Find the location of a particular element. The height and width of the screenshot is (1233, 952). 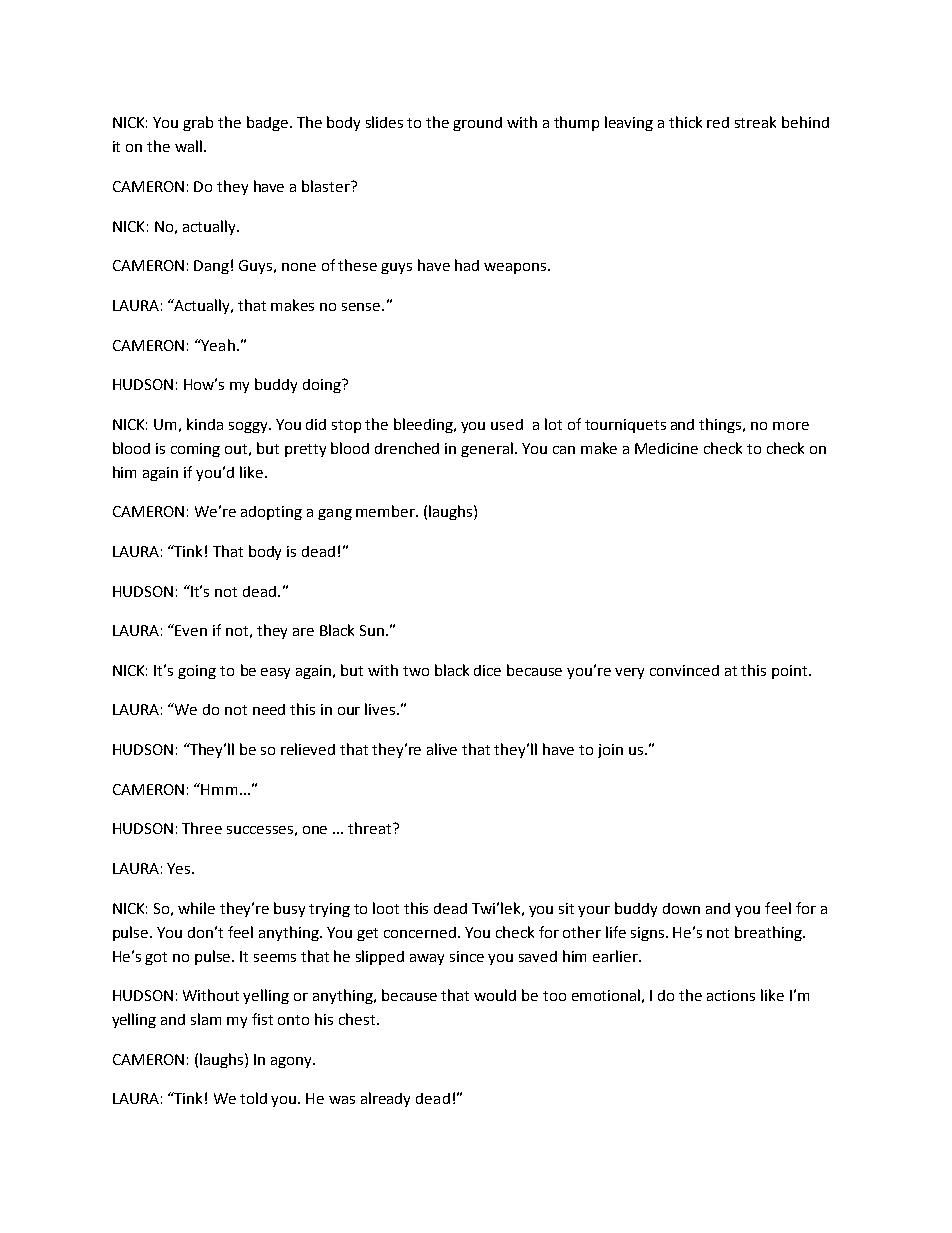

Three is located at coordinates (202, 828).
